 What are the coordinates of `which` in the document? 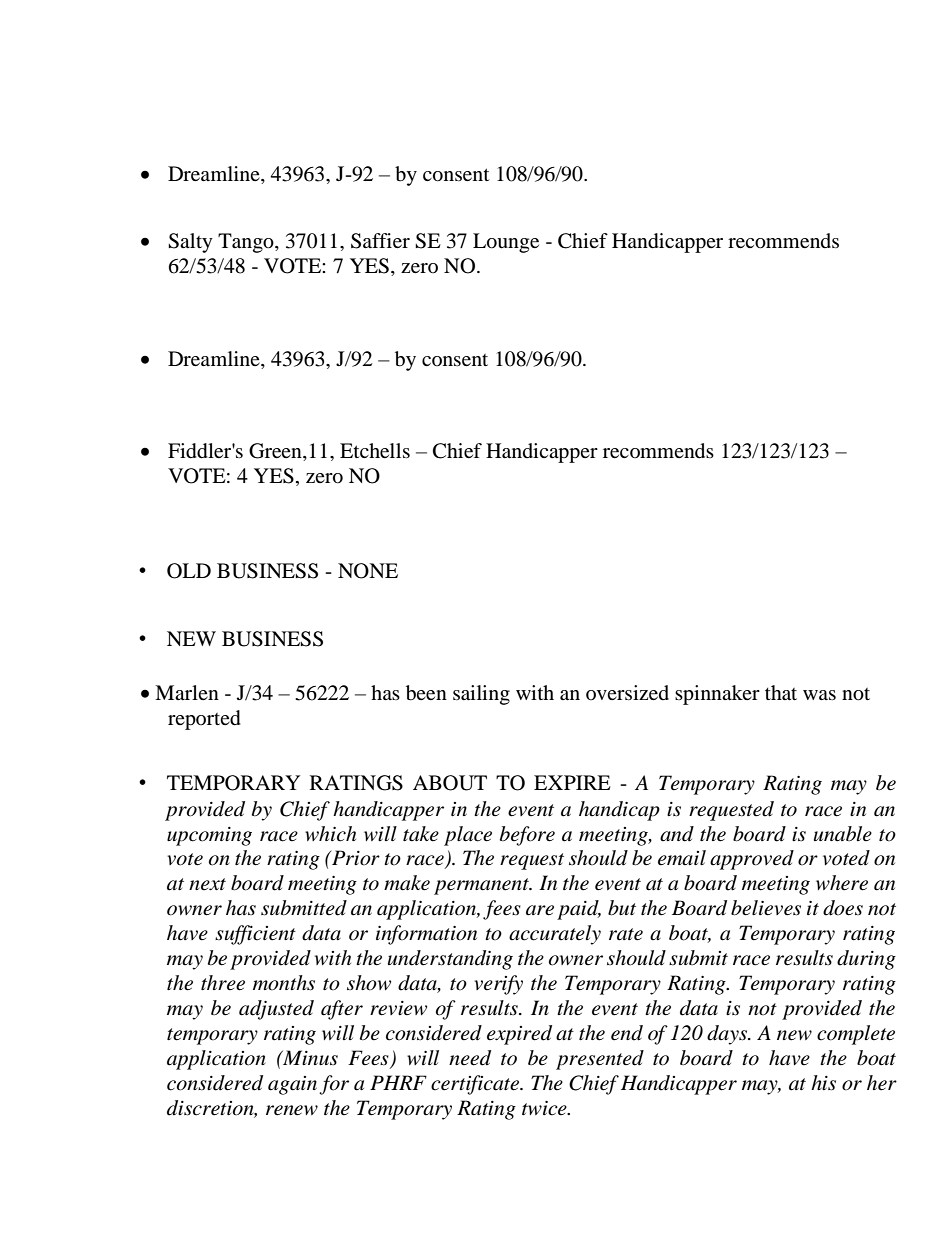 It's located at (330, 834).
